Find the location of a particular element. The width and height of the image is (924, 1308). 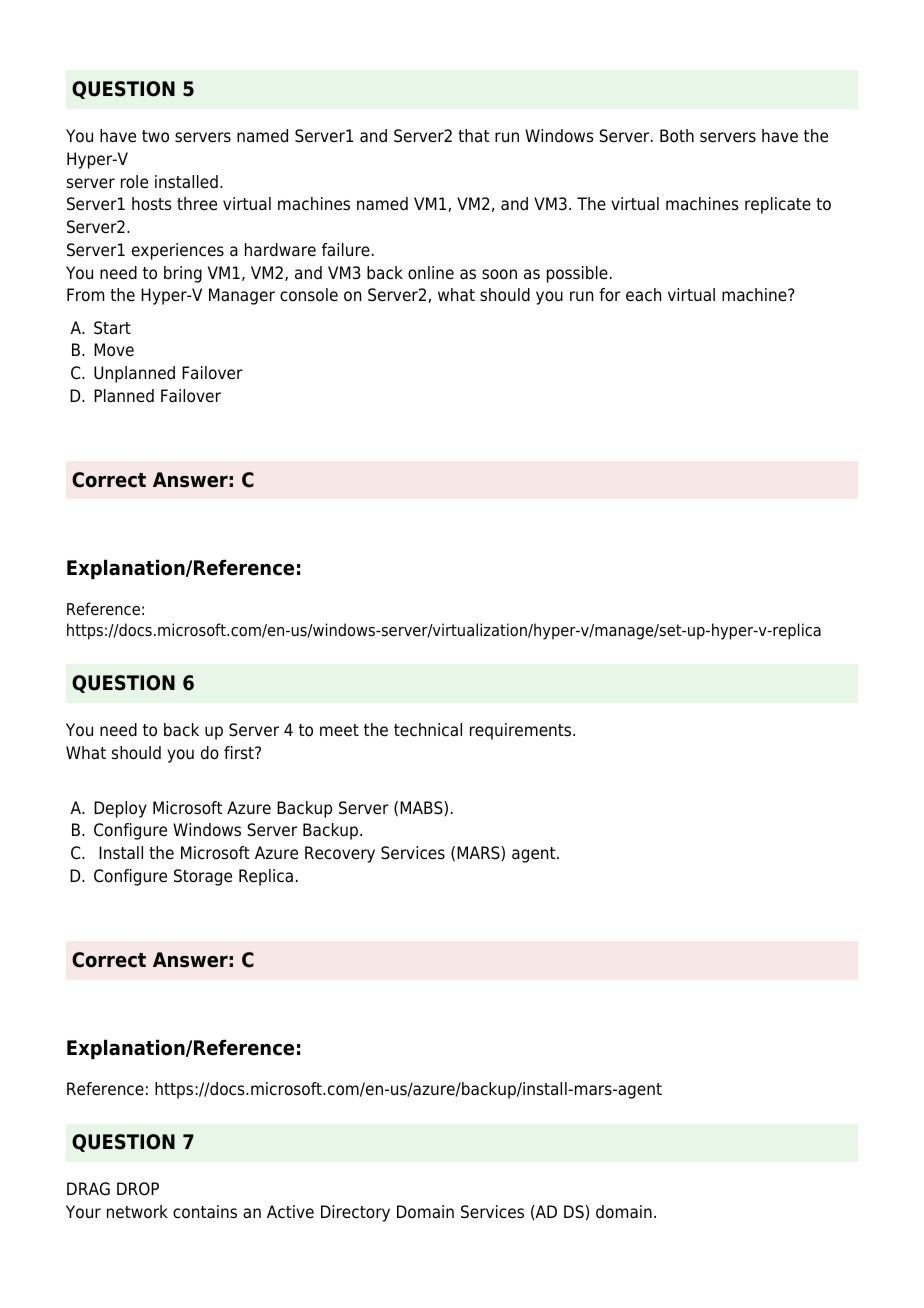

Both is located at coordinates (677, 136).
